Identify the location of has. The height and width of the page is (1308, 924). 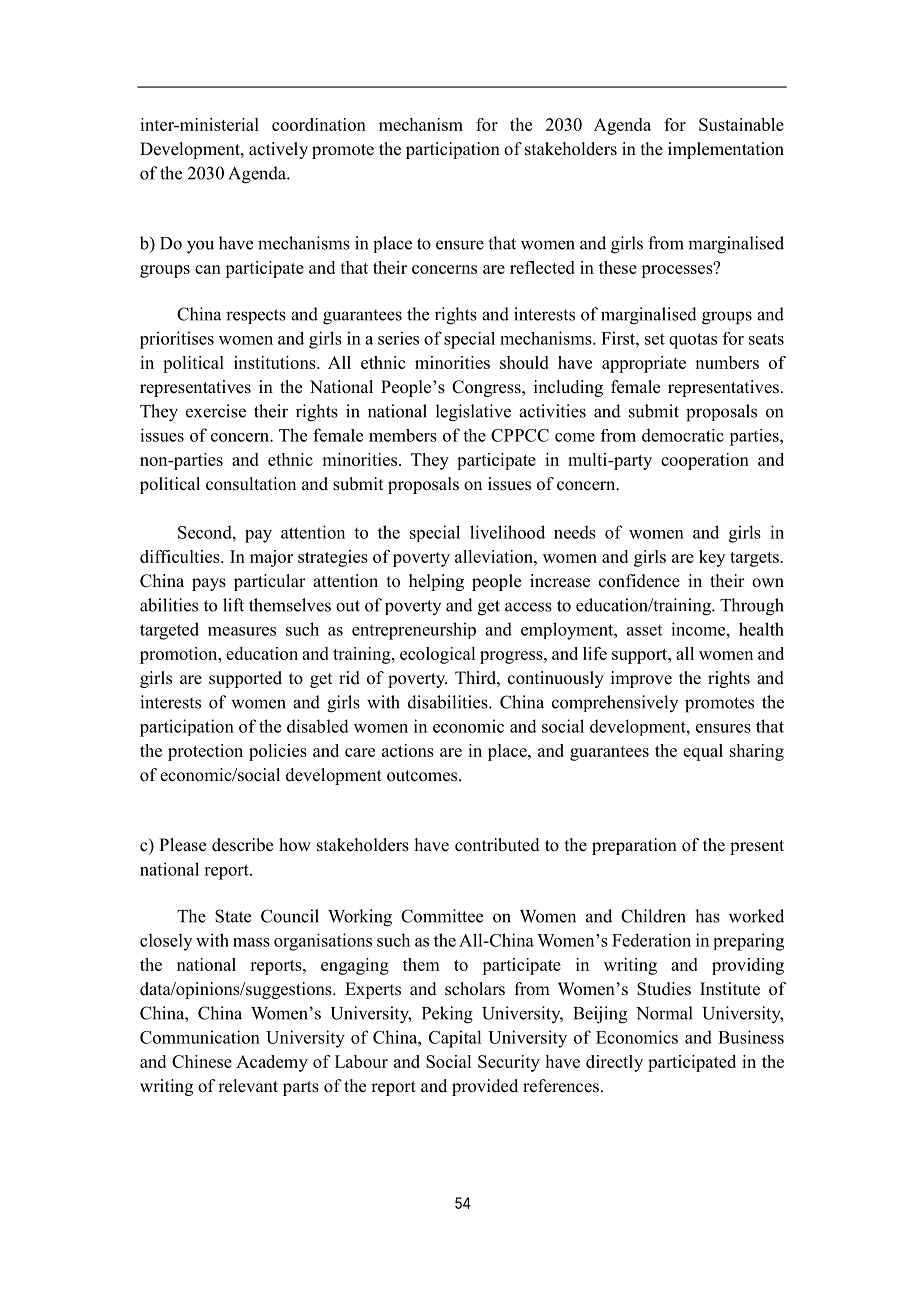
(707, 916).
